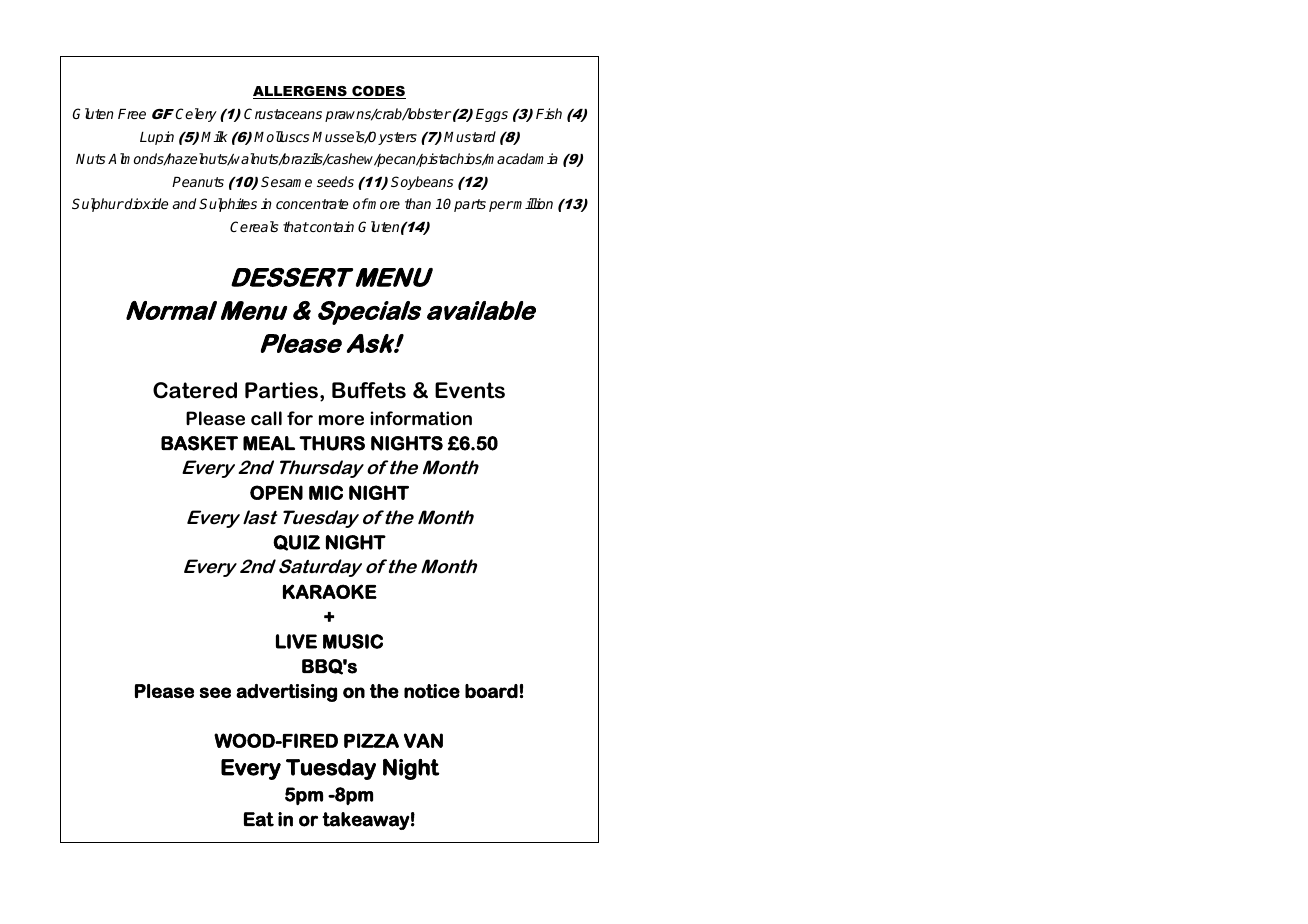 Image resolution: width=1308 pixels, height=924 pixels. Describe the element at coordinates (492, 115) in the document. I see `Eggs` at that location.
